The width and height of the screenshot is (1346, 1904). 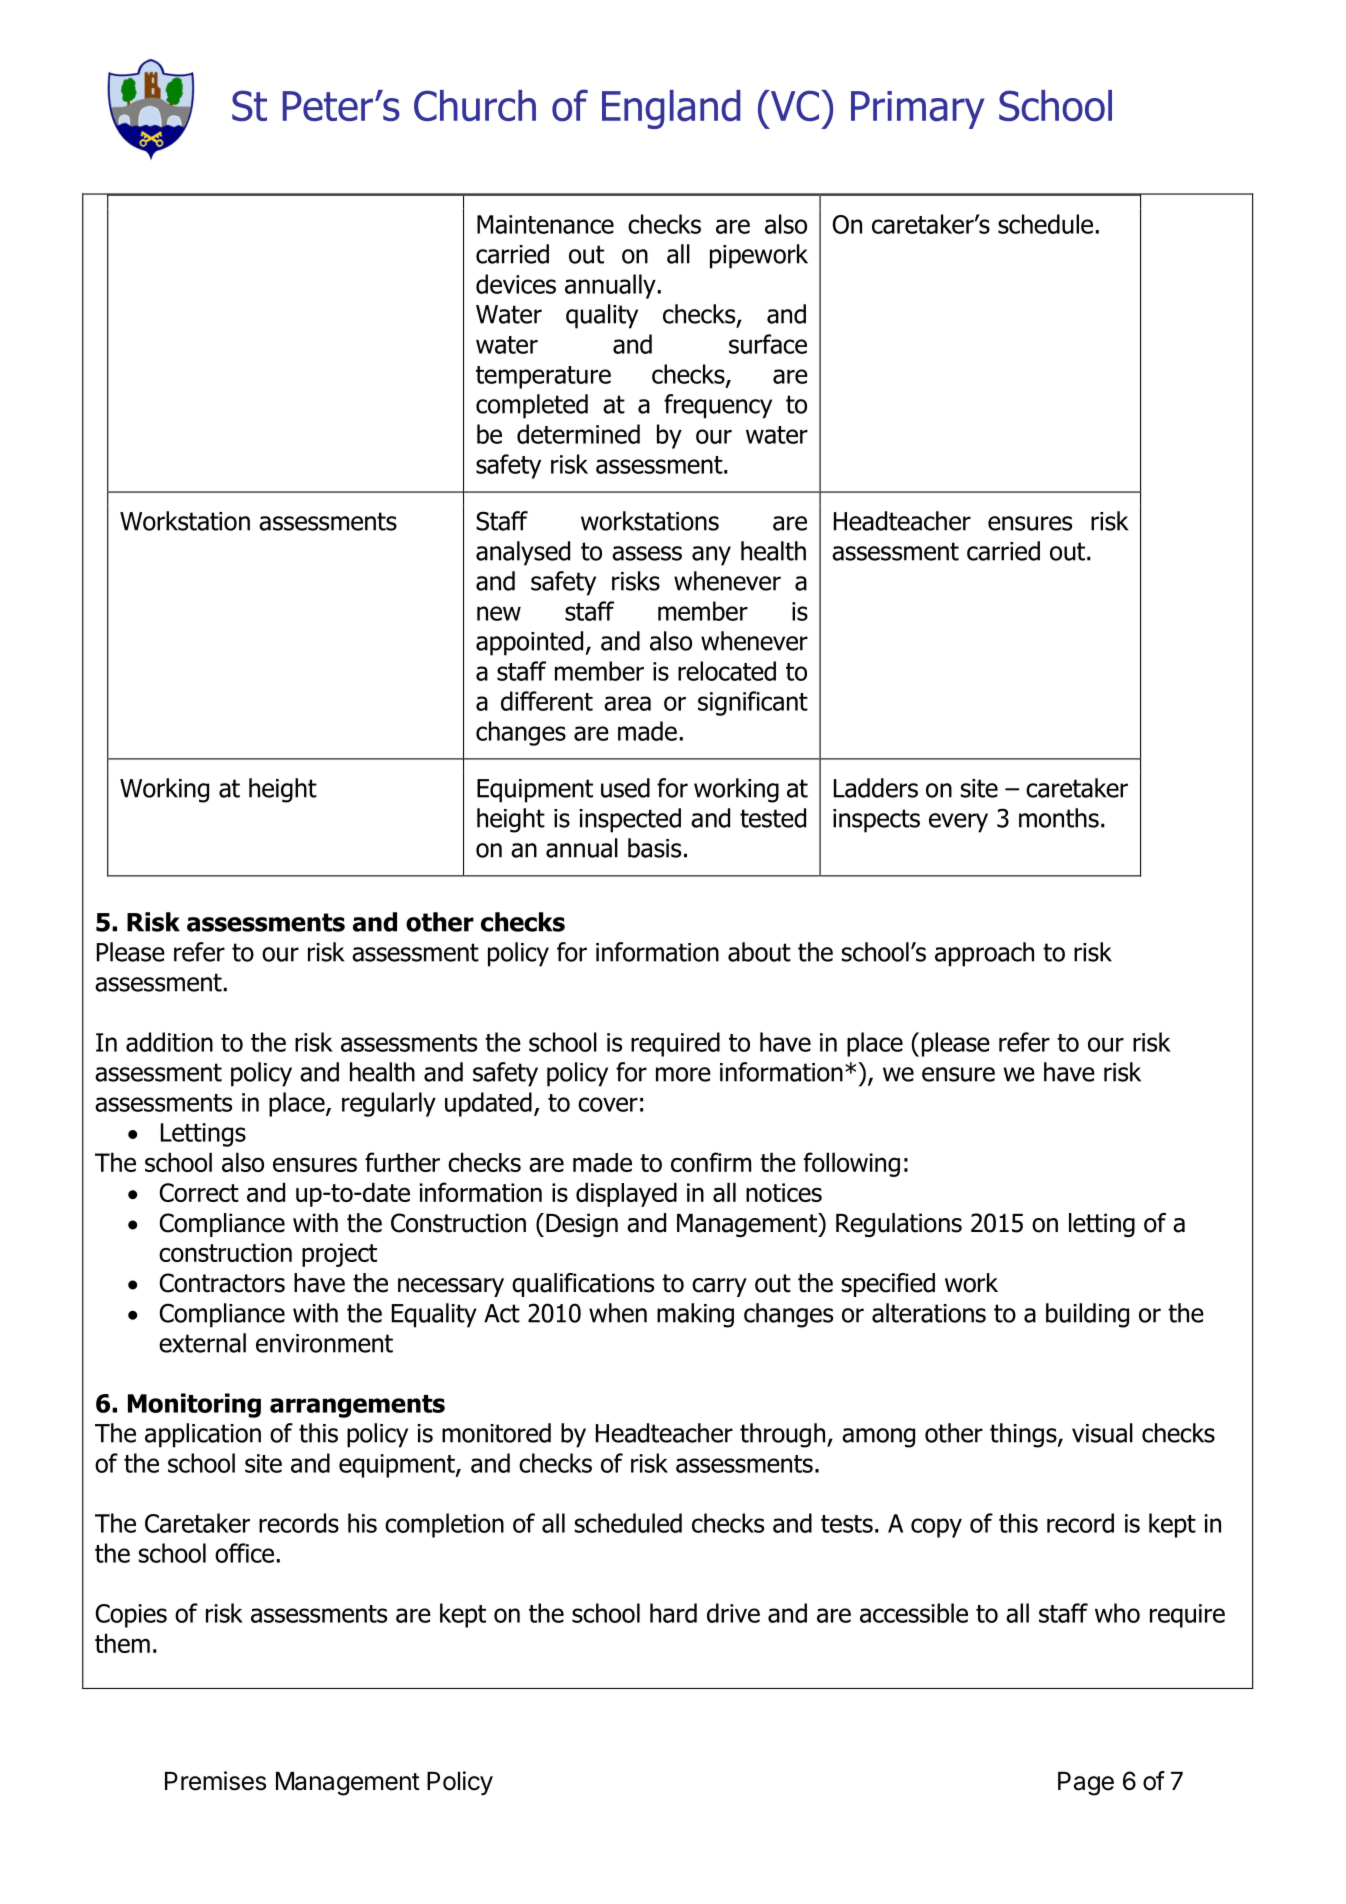 I want to click on addition, so click(x=169, y=1042).
